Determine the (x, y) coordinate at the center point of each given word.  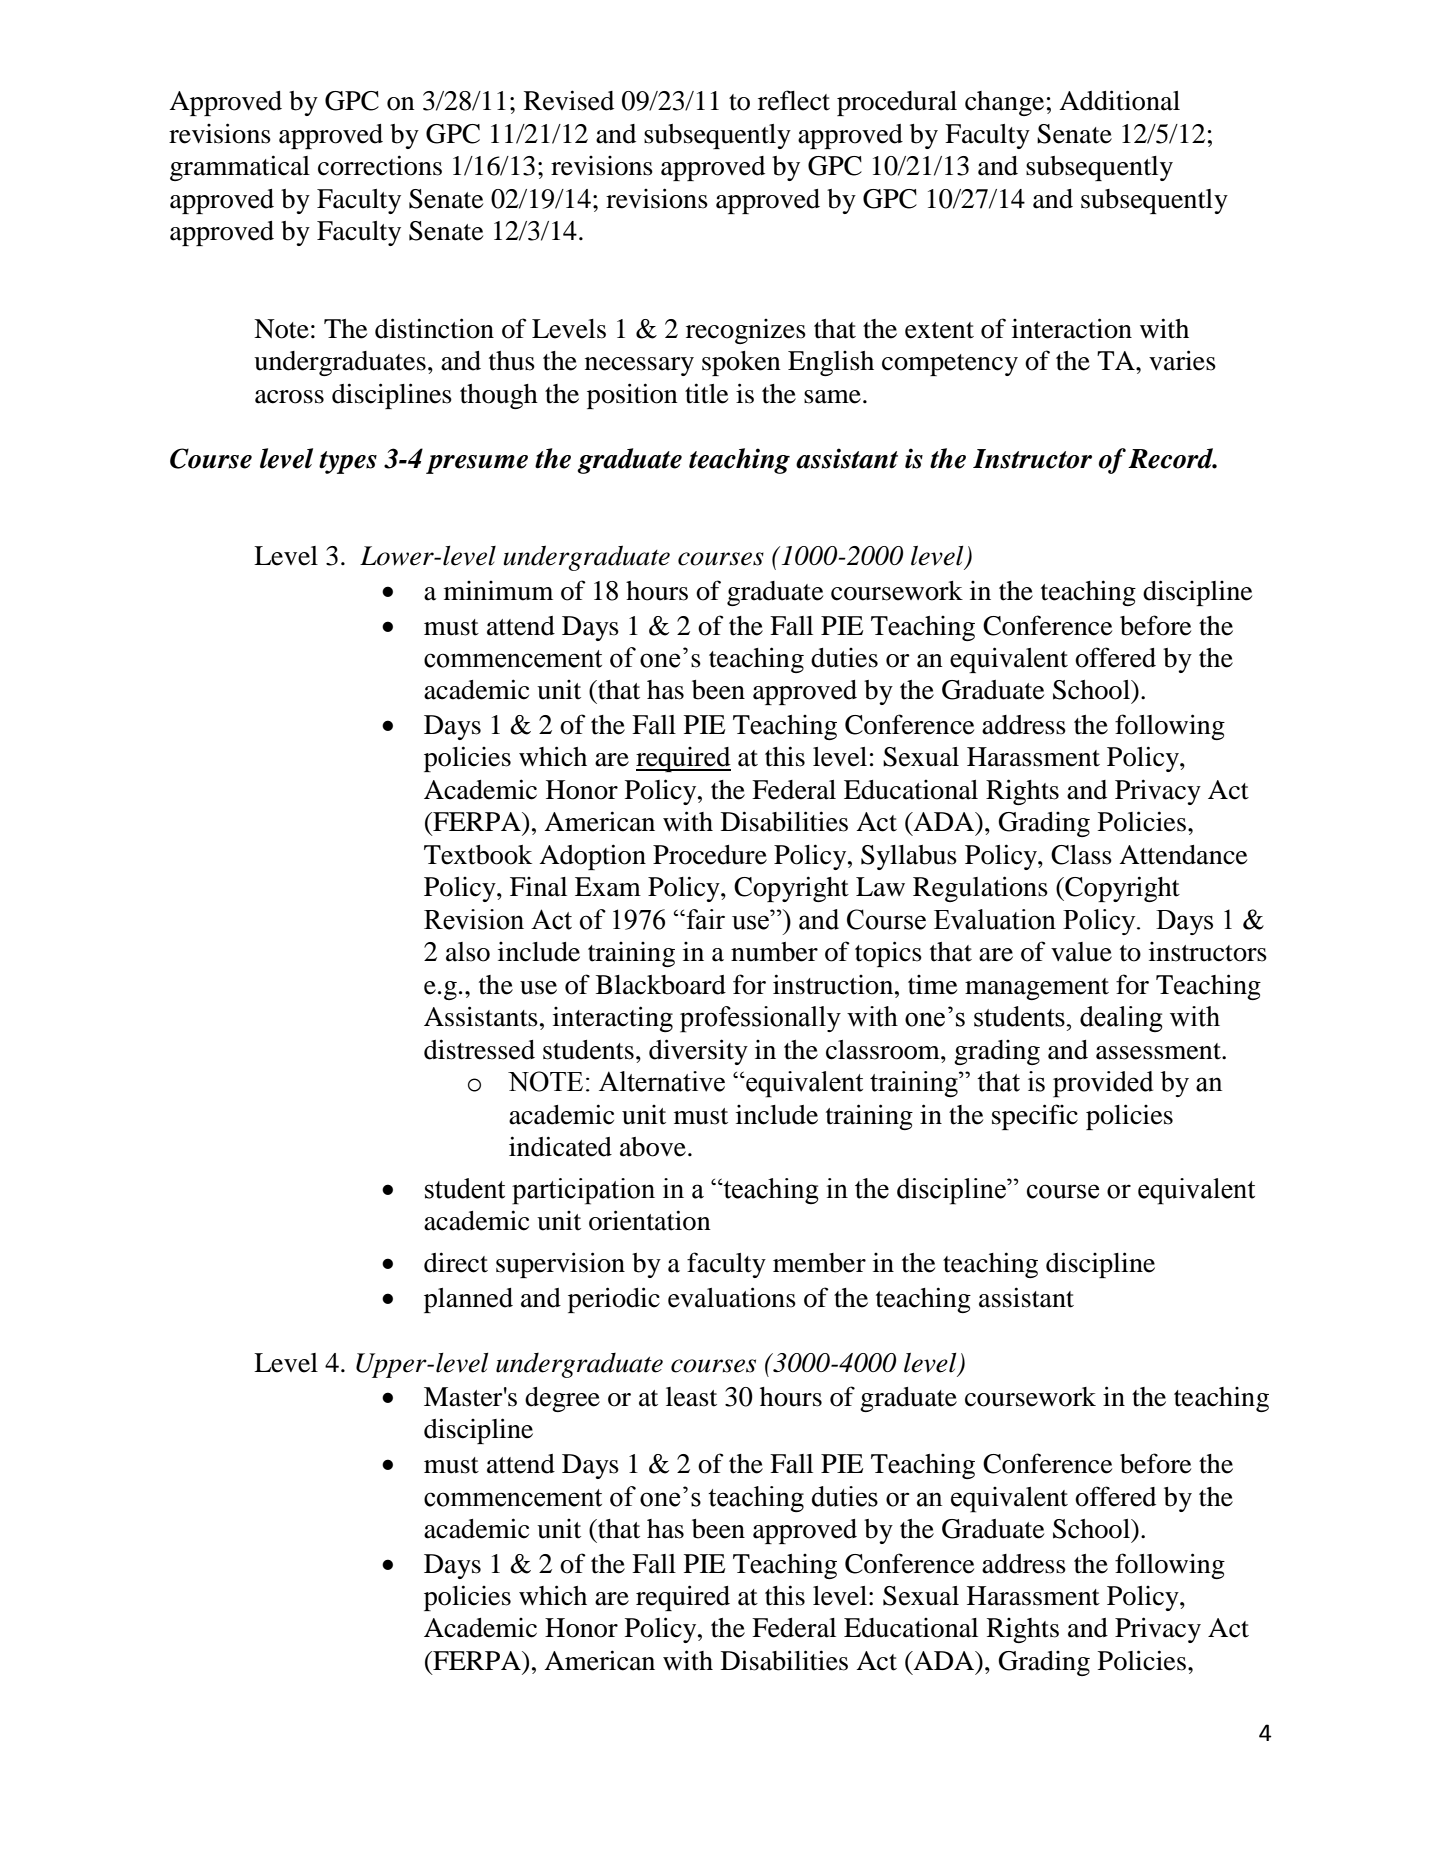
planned (468, 1300)
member (819, 1263)
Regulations (980, 889)
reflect (794, 100)
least (691, 1397)
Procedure (710, 855)
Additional (1119, 100)
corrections (380, 165)
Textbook (478, 855)
